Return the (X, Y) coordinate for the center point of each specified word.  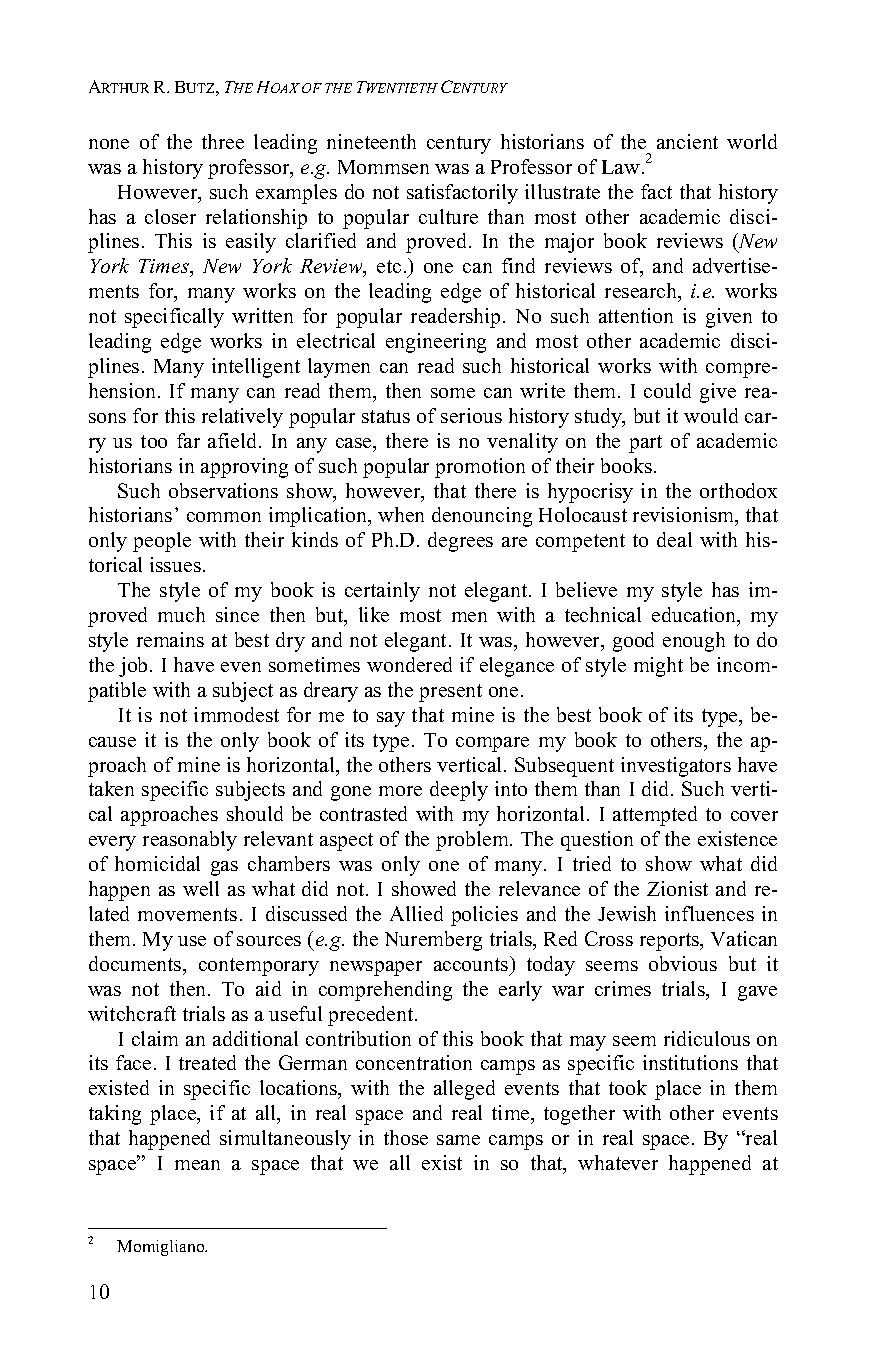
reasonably (190, 841)
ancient (687, 141)
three (223, 141)
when (401, 514)
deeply (459, 791)
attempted (655, 816)
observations (223, 490)
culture (448, 216)
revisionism (685, 516)
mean (197, 1165)
